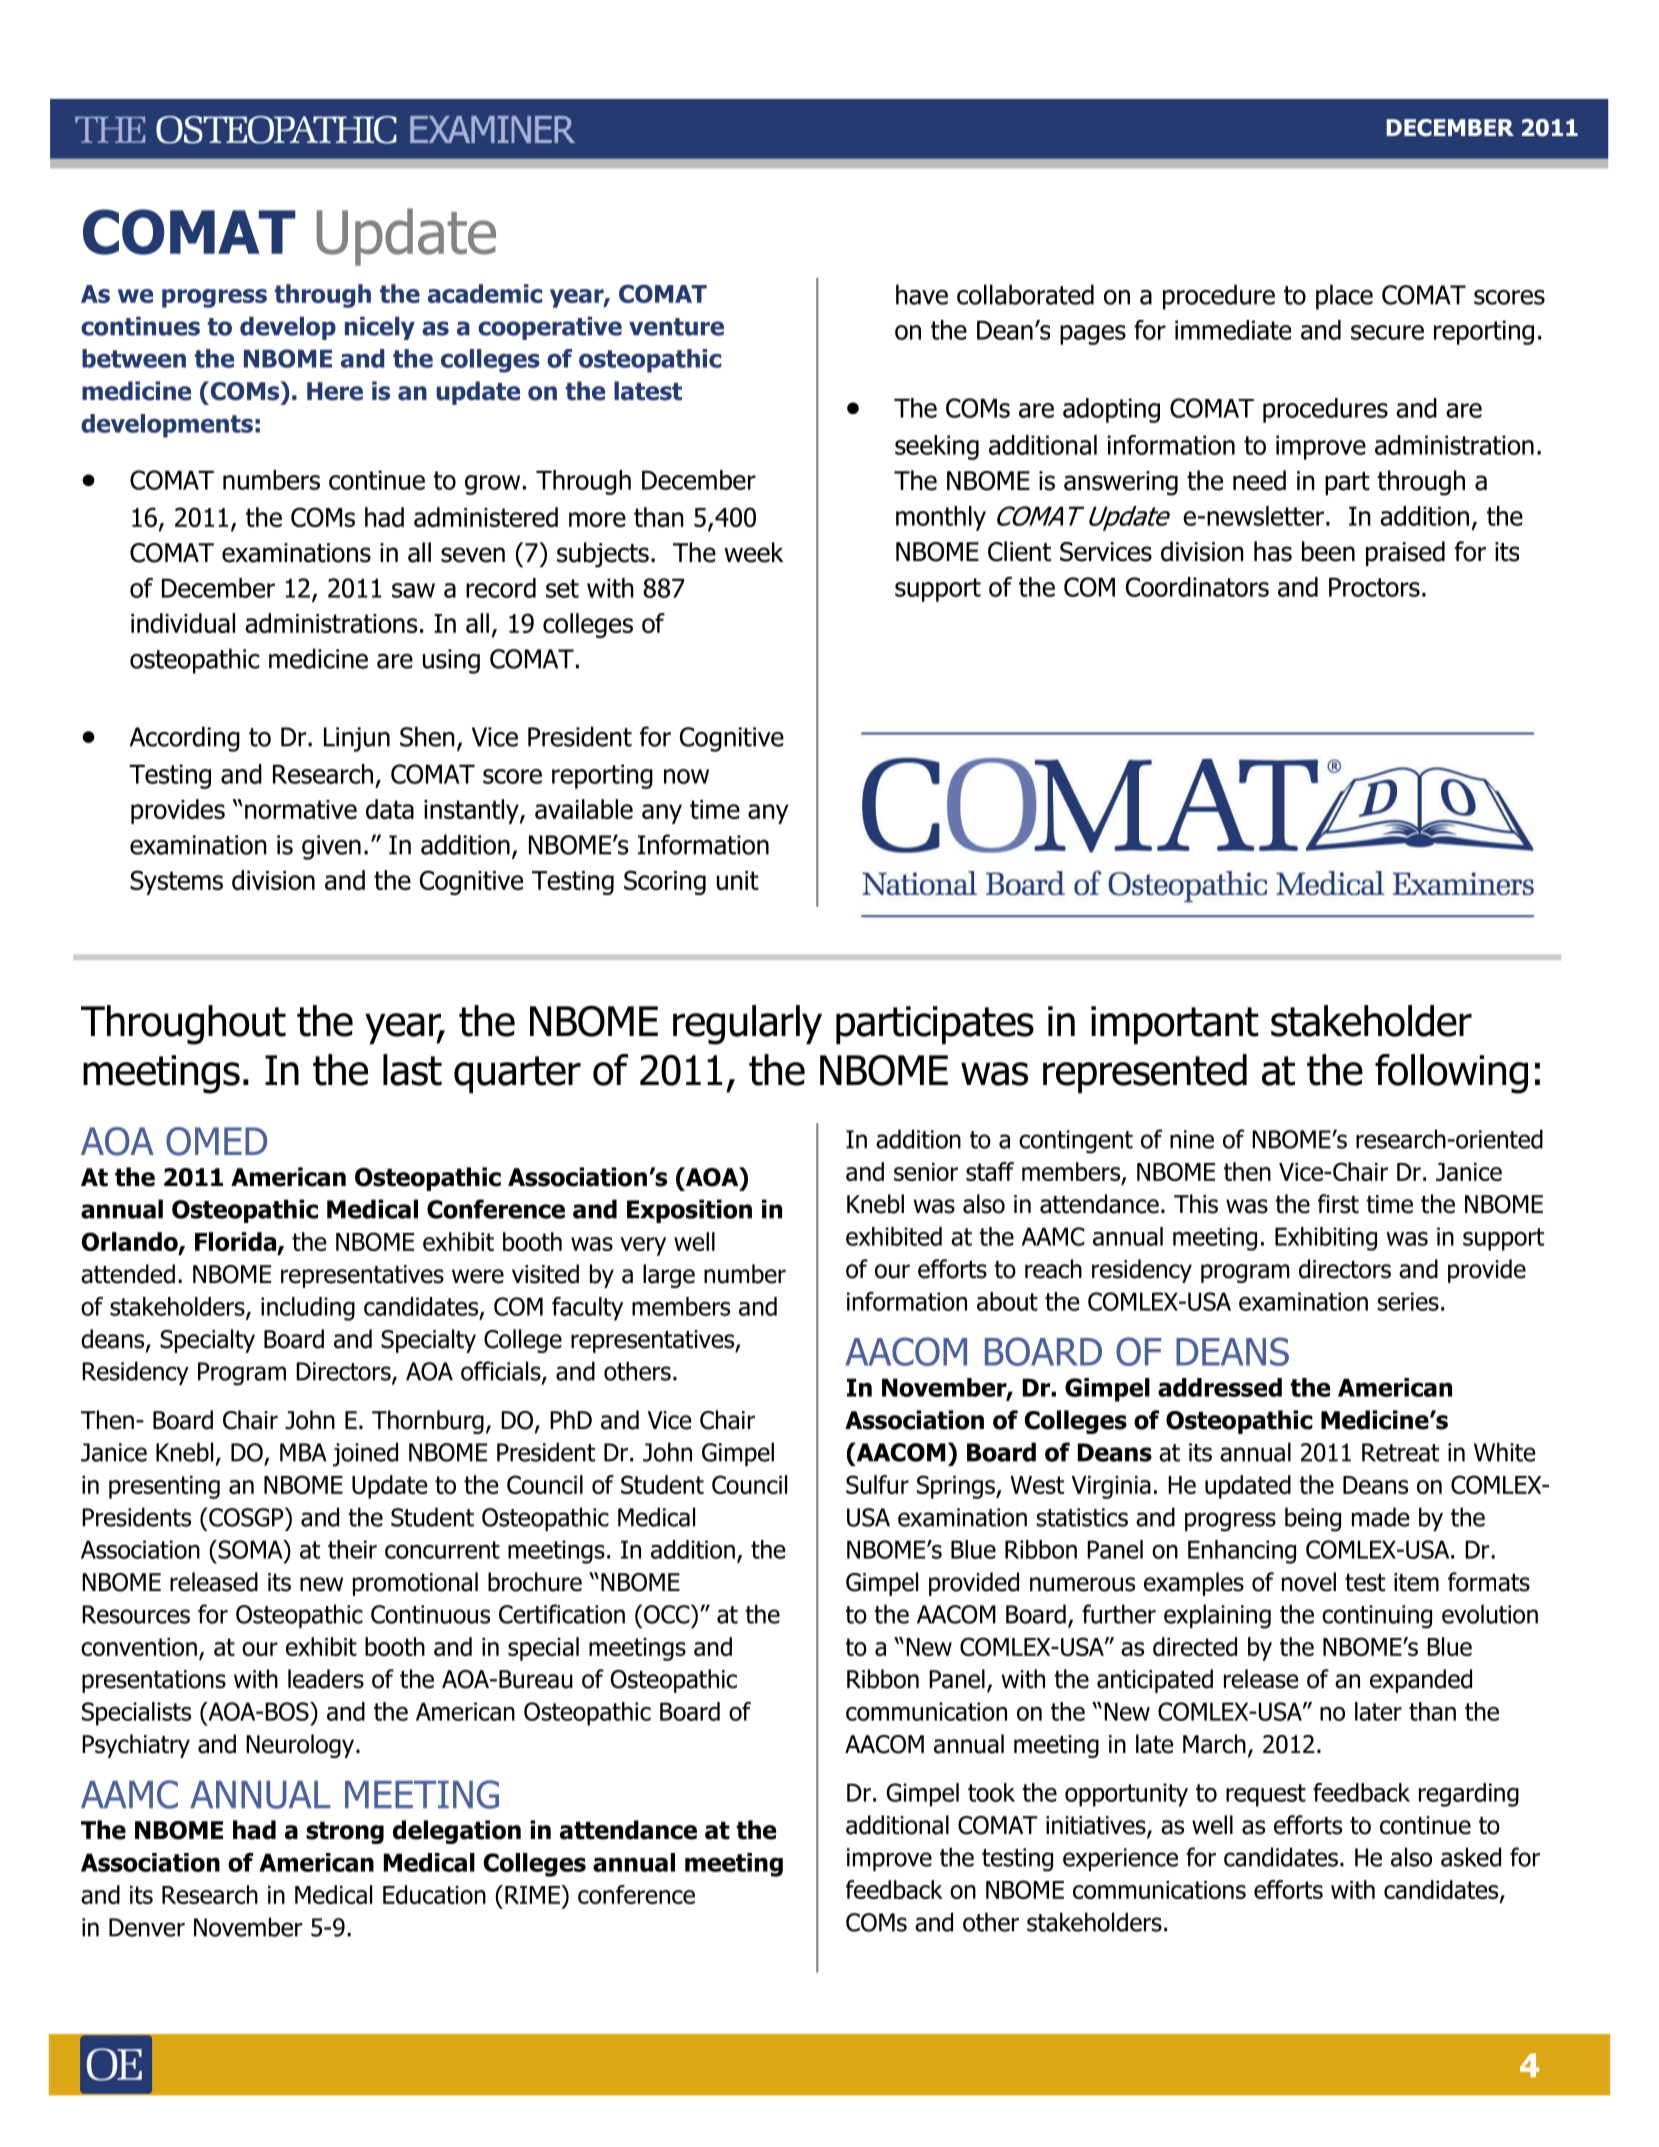  What do you see at coordinates (665, 882) in the page?
I see `Scoring` at bounding box center [665, 882].
